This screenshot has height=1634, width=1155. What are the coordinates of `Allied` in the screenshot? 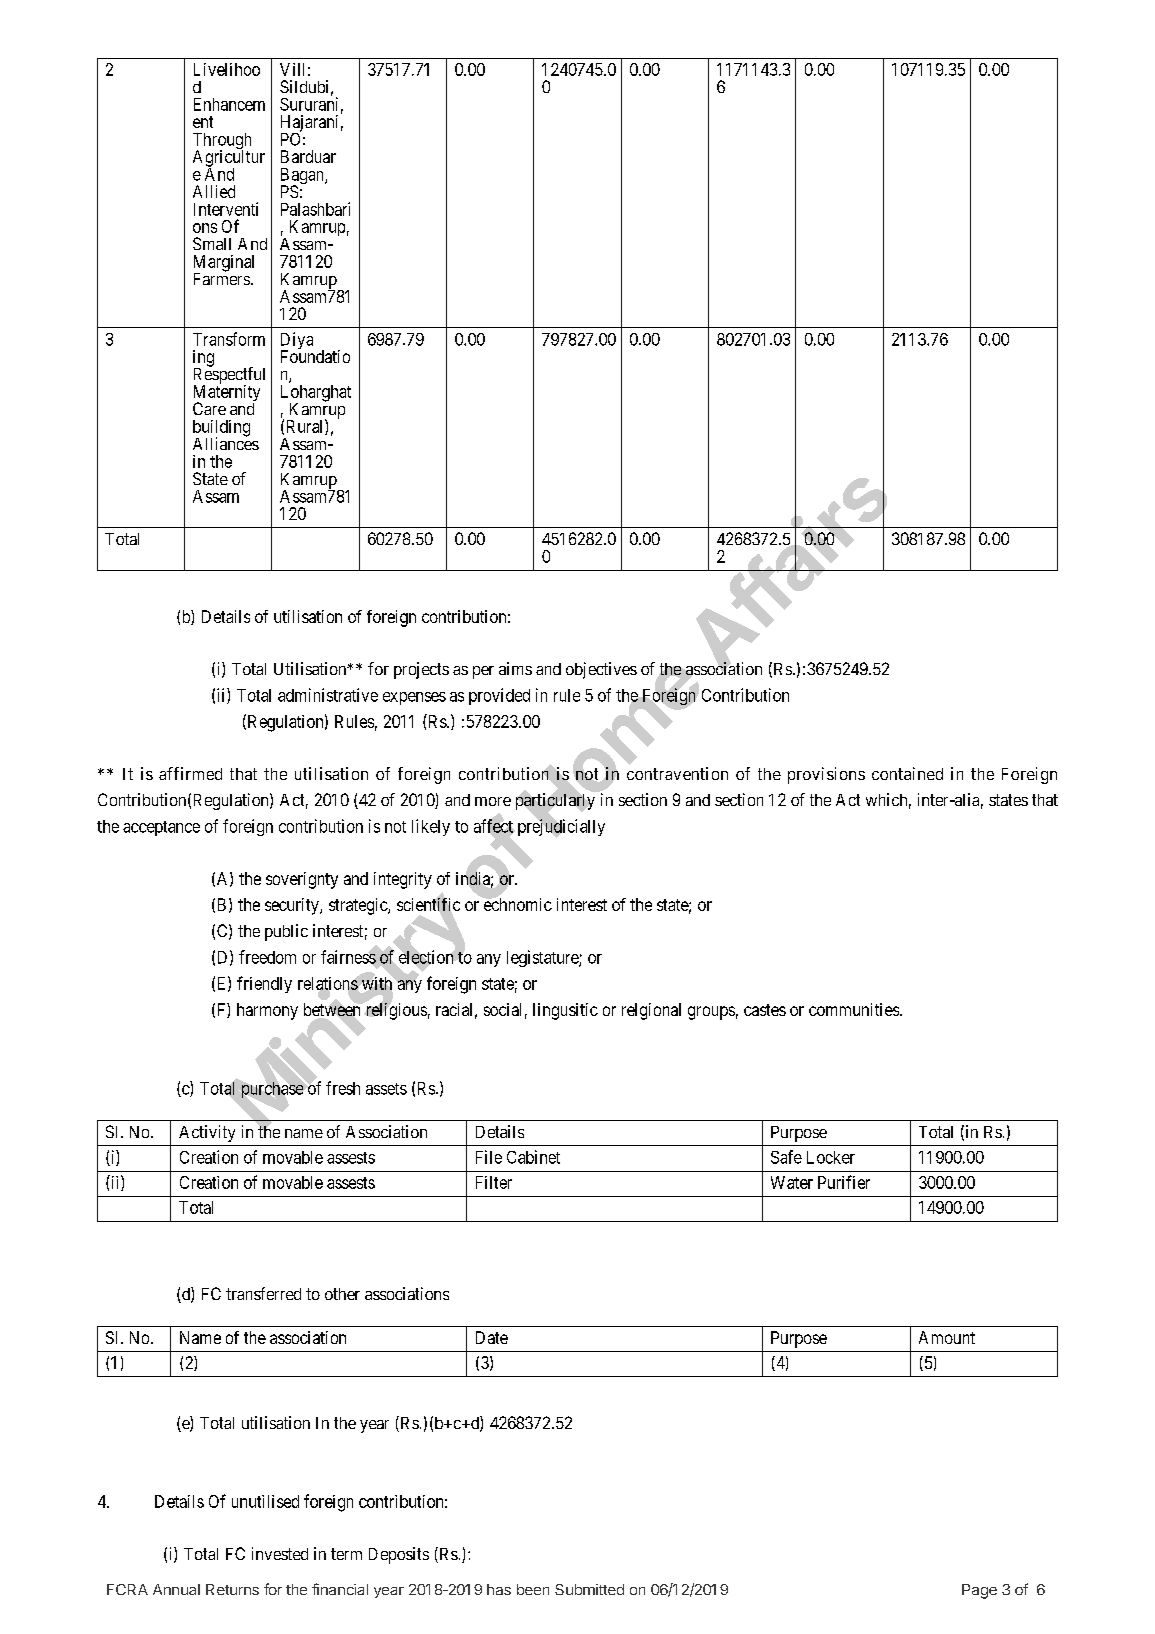 It's located at (214, 191).
